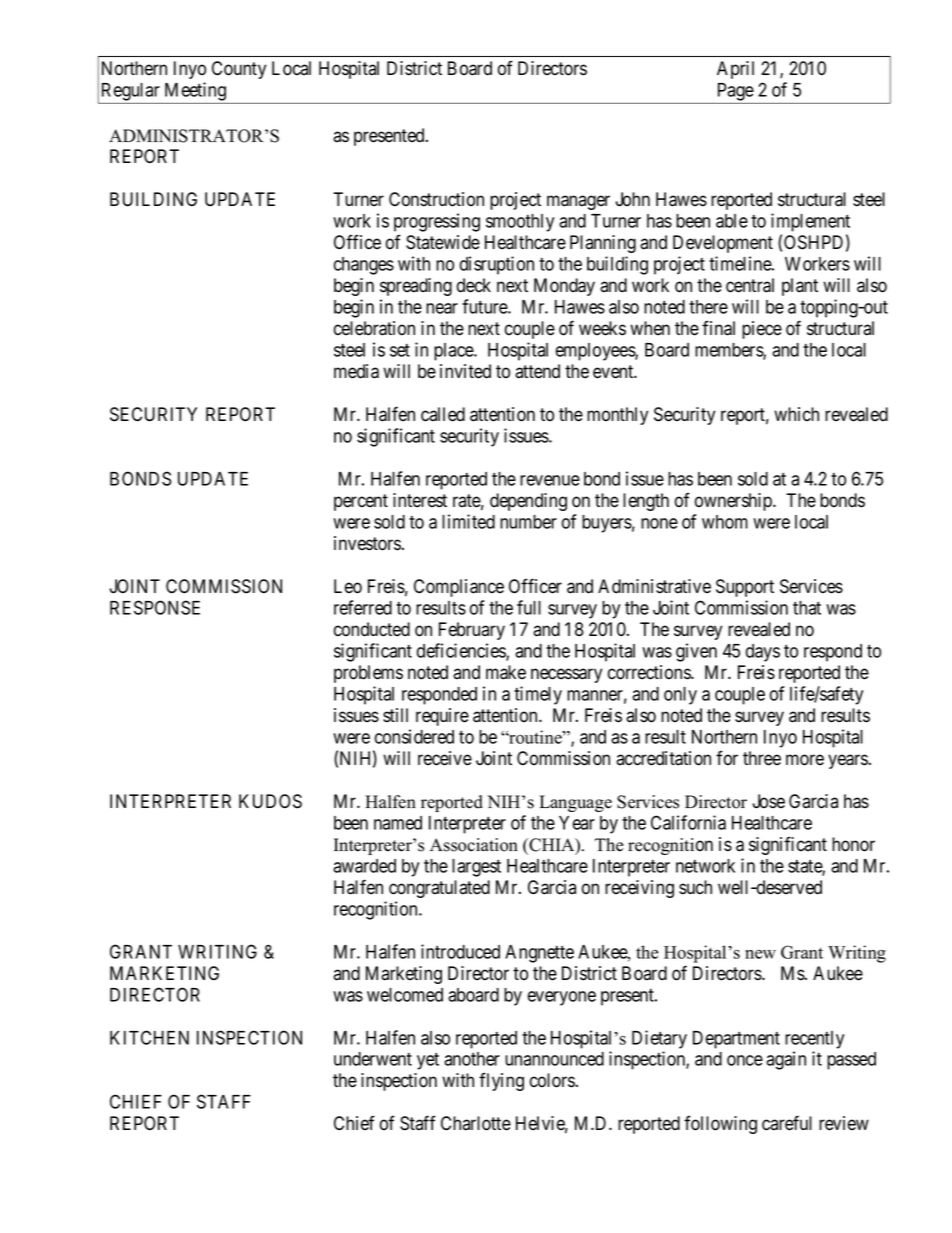  What do you see at coordinates (762, 758) in the image?
I see `three` at bounding box center [762, 758].
